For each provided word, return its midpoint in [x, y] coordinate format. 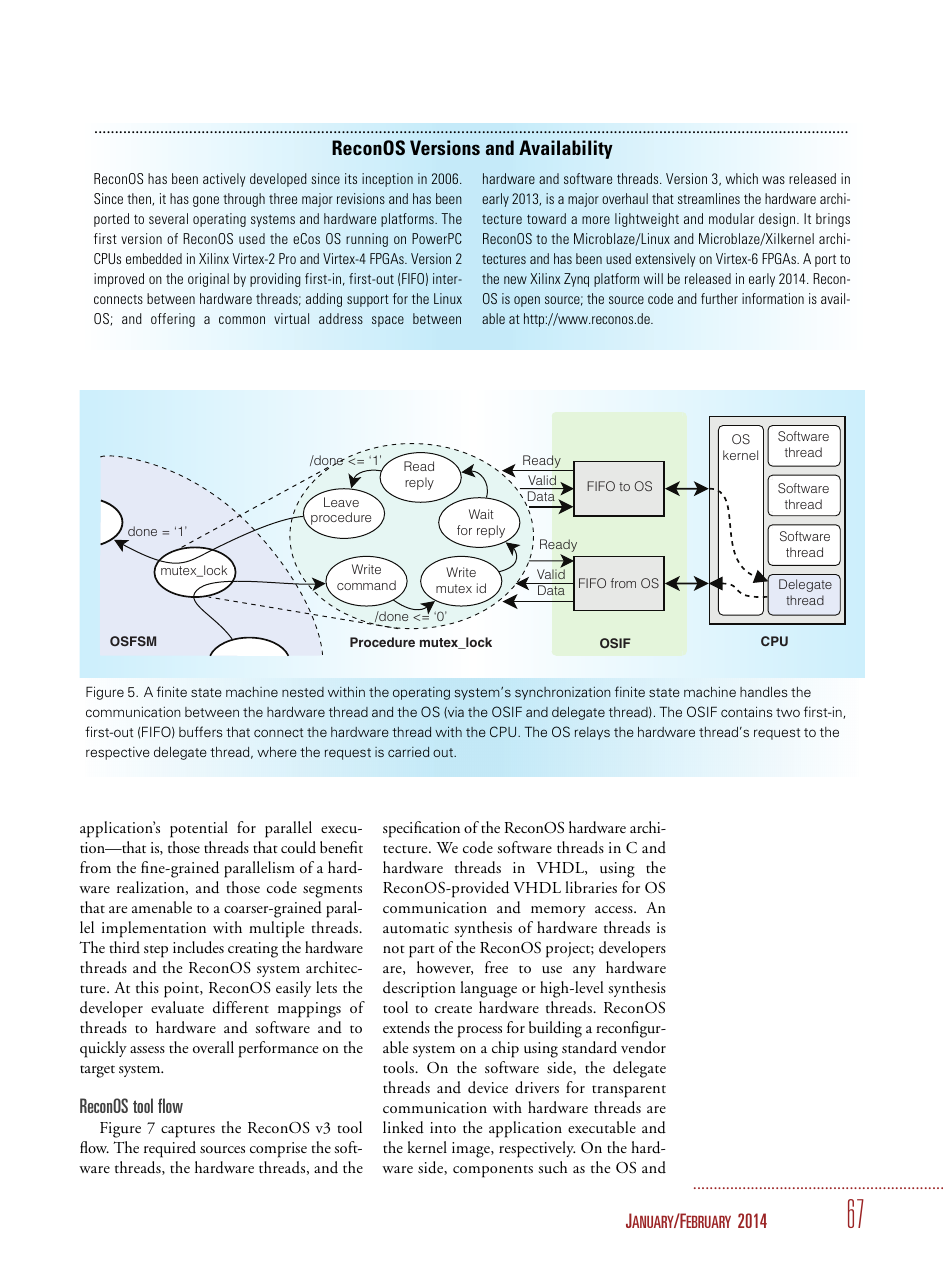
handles [763, 692]
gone [206, 201]
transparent [629, 1091]
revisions [361, 198]
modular [731, 218]
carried [408, 752]
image [472, 1150]
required [170, 1149]
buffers [200, 731]
